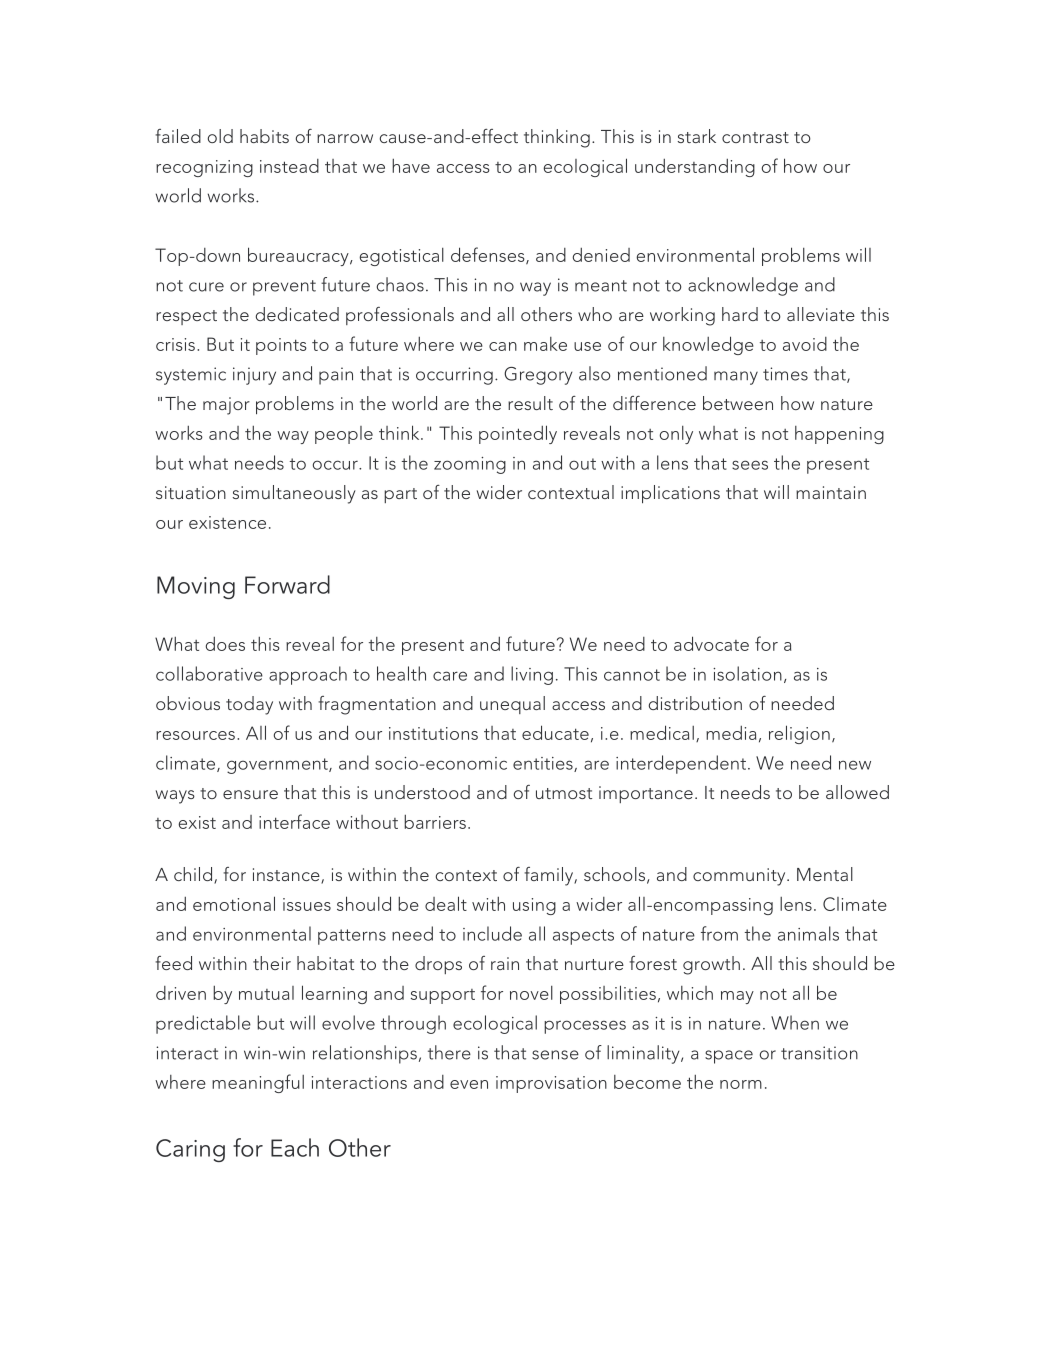 The height and width of the image is (1360, 1051). I want to click on improvisation, so click(551, 1084).
